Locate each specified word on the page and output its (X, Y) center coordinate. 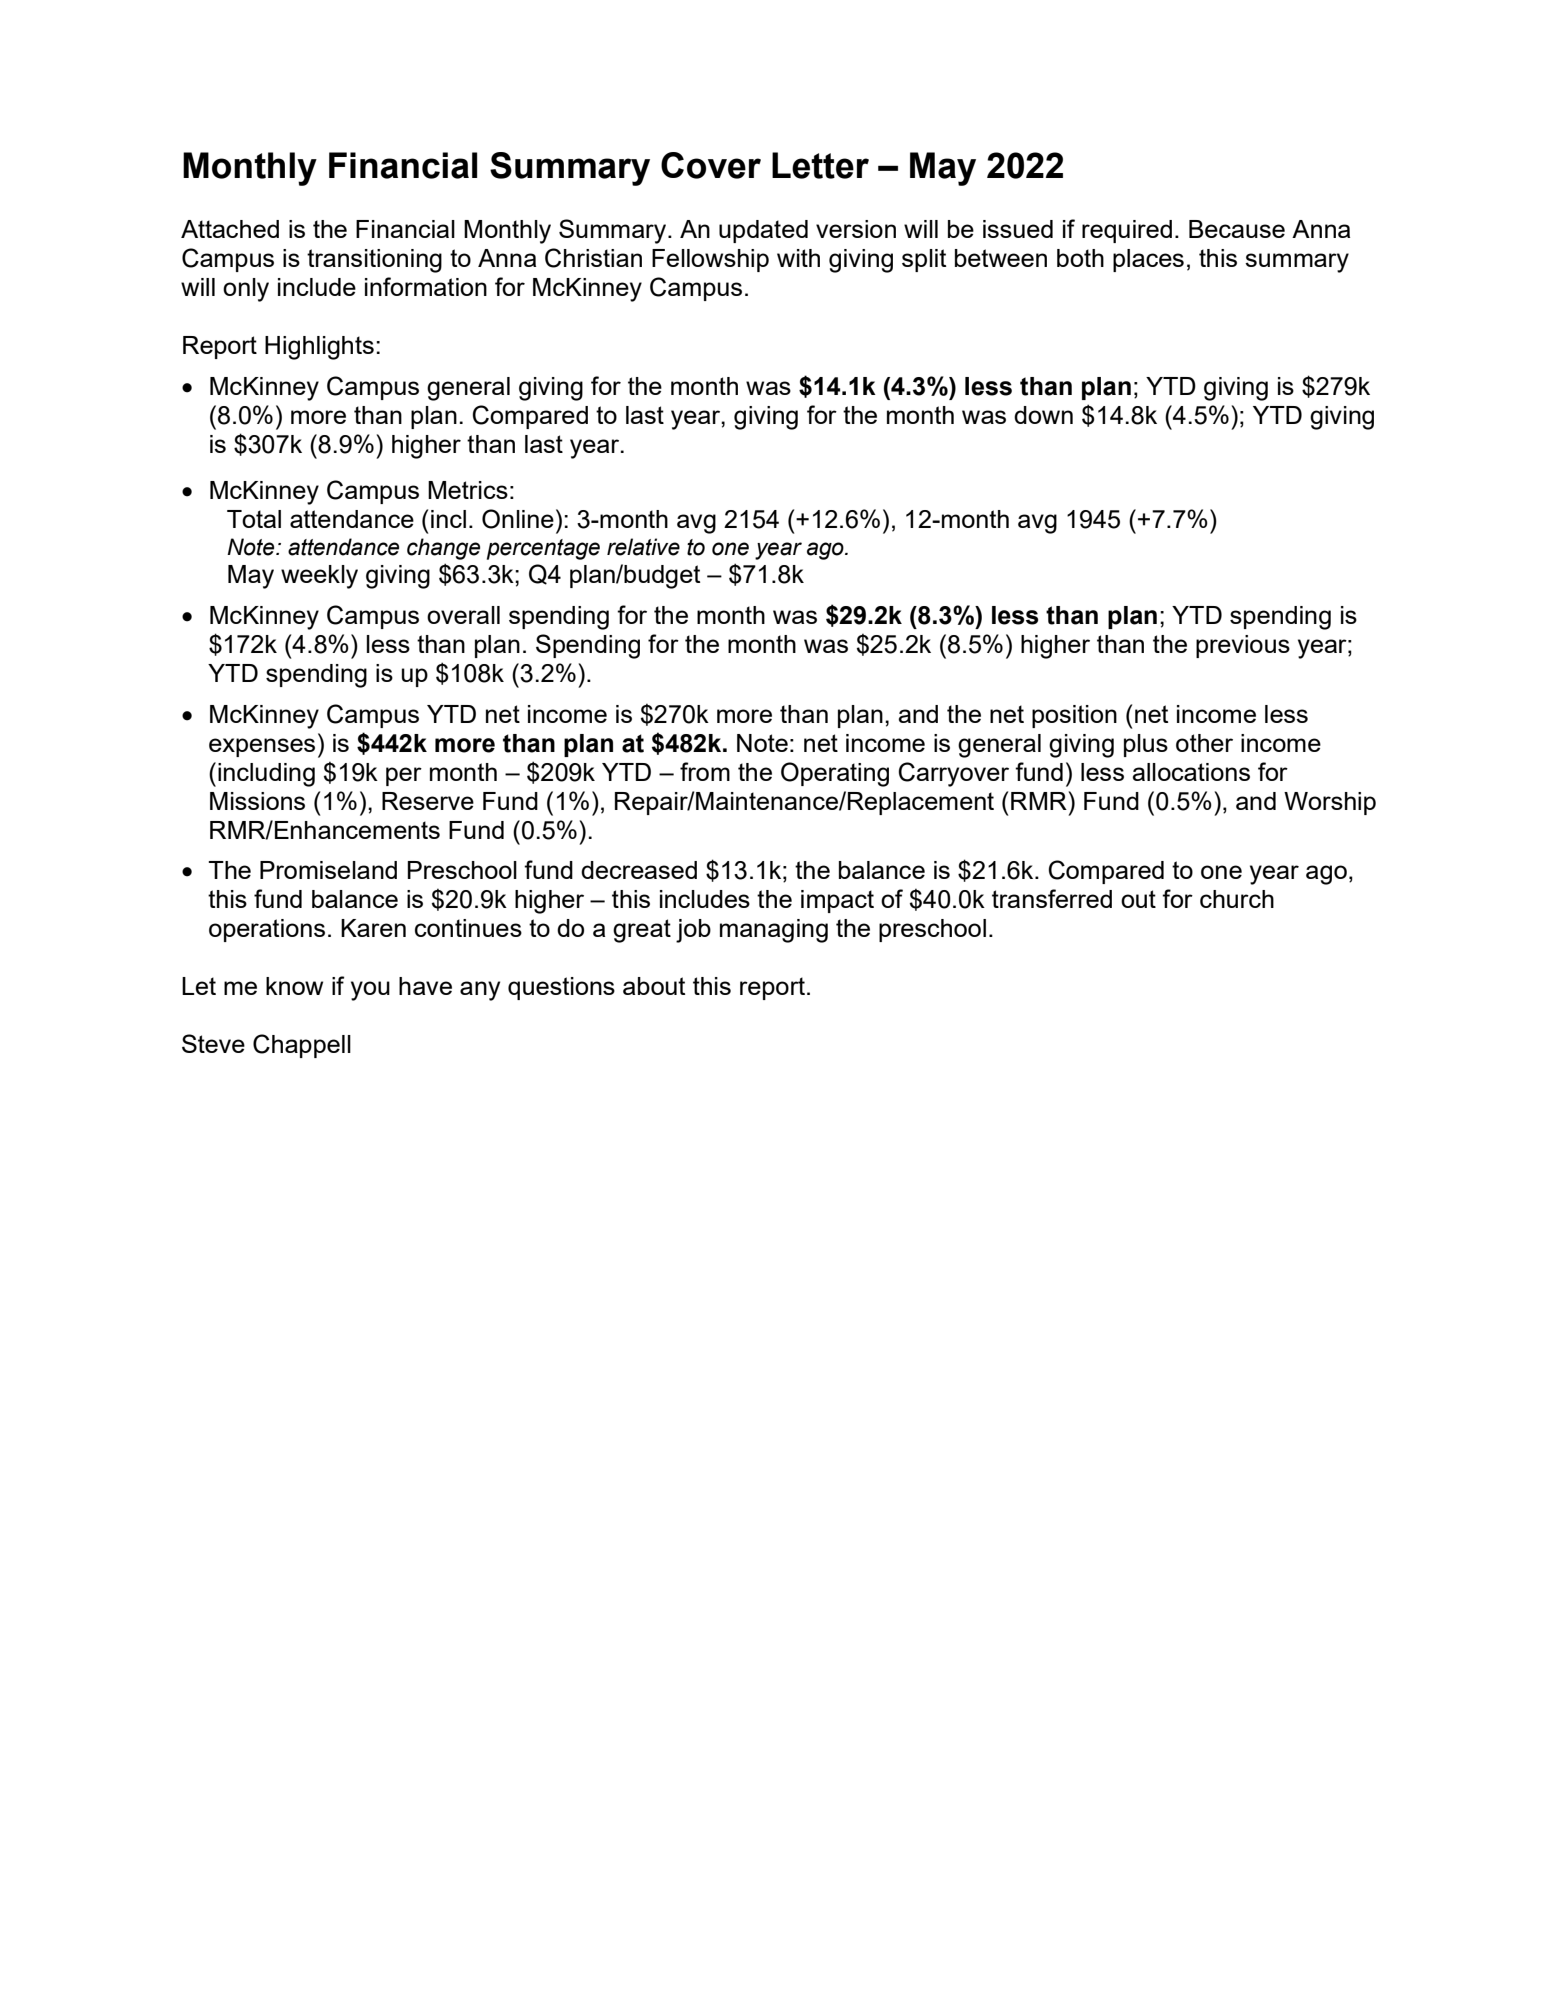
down (1043, 415)
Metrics (468, 490)
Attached (230, 229)
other (1204, 743)
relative (643, 547)
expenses (262, 747)
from (705, 771)
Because (1237, 229)
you (370, 991)
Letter (820, 165)
